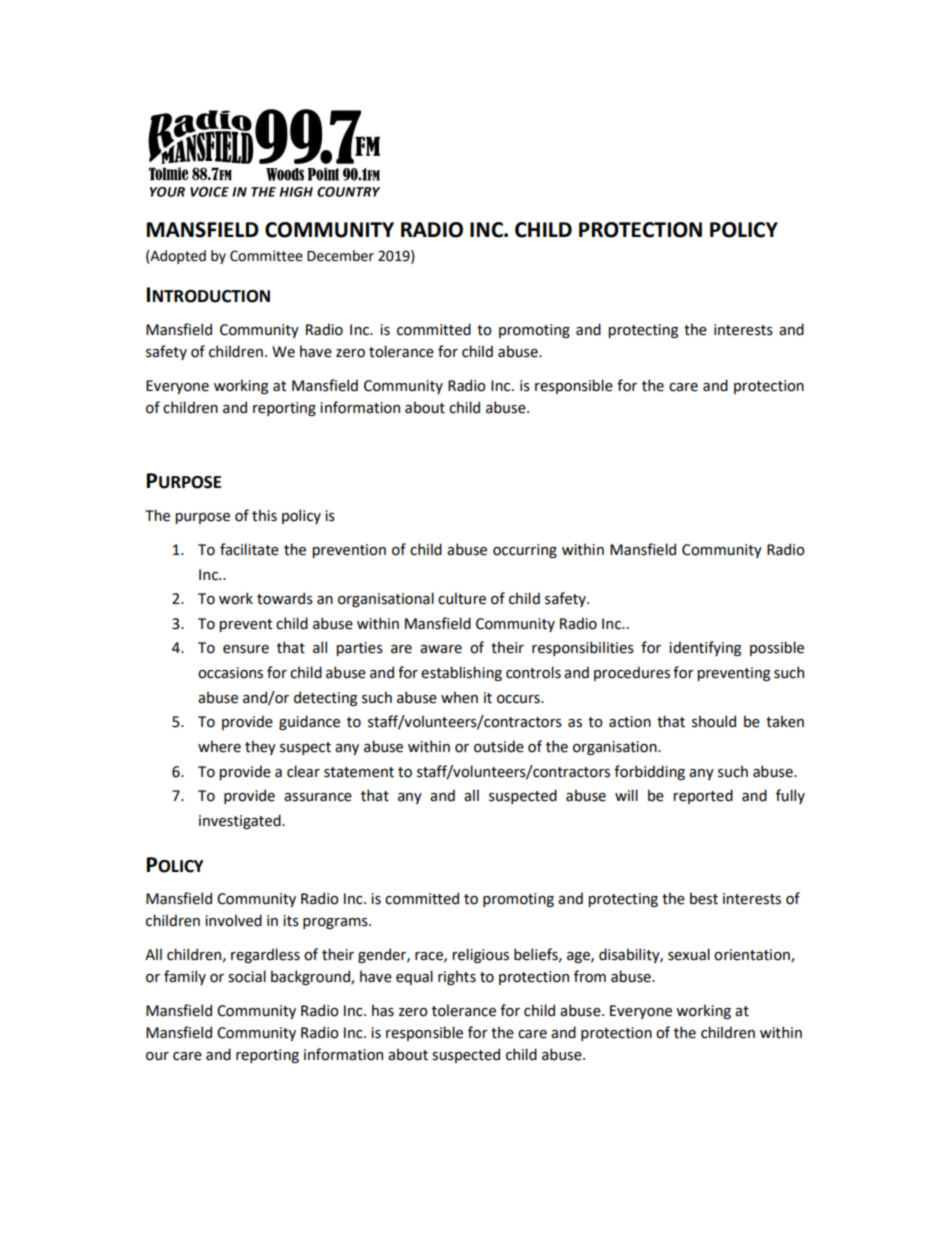 This screenshot has height=1233, width=952. What do you see at coordinates (457, 977) in the screenshot?
I see `rights` at bounding box center [457, 977].
